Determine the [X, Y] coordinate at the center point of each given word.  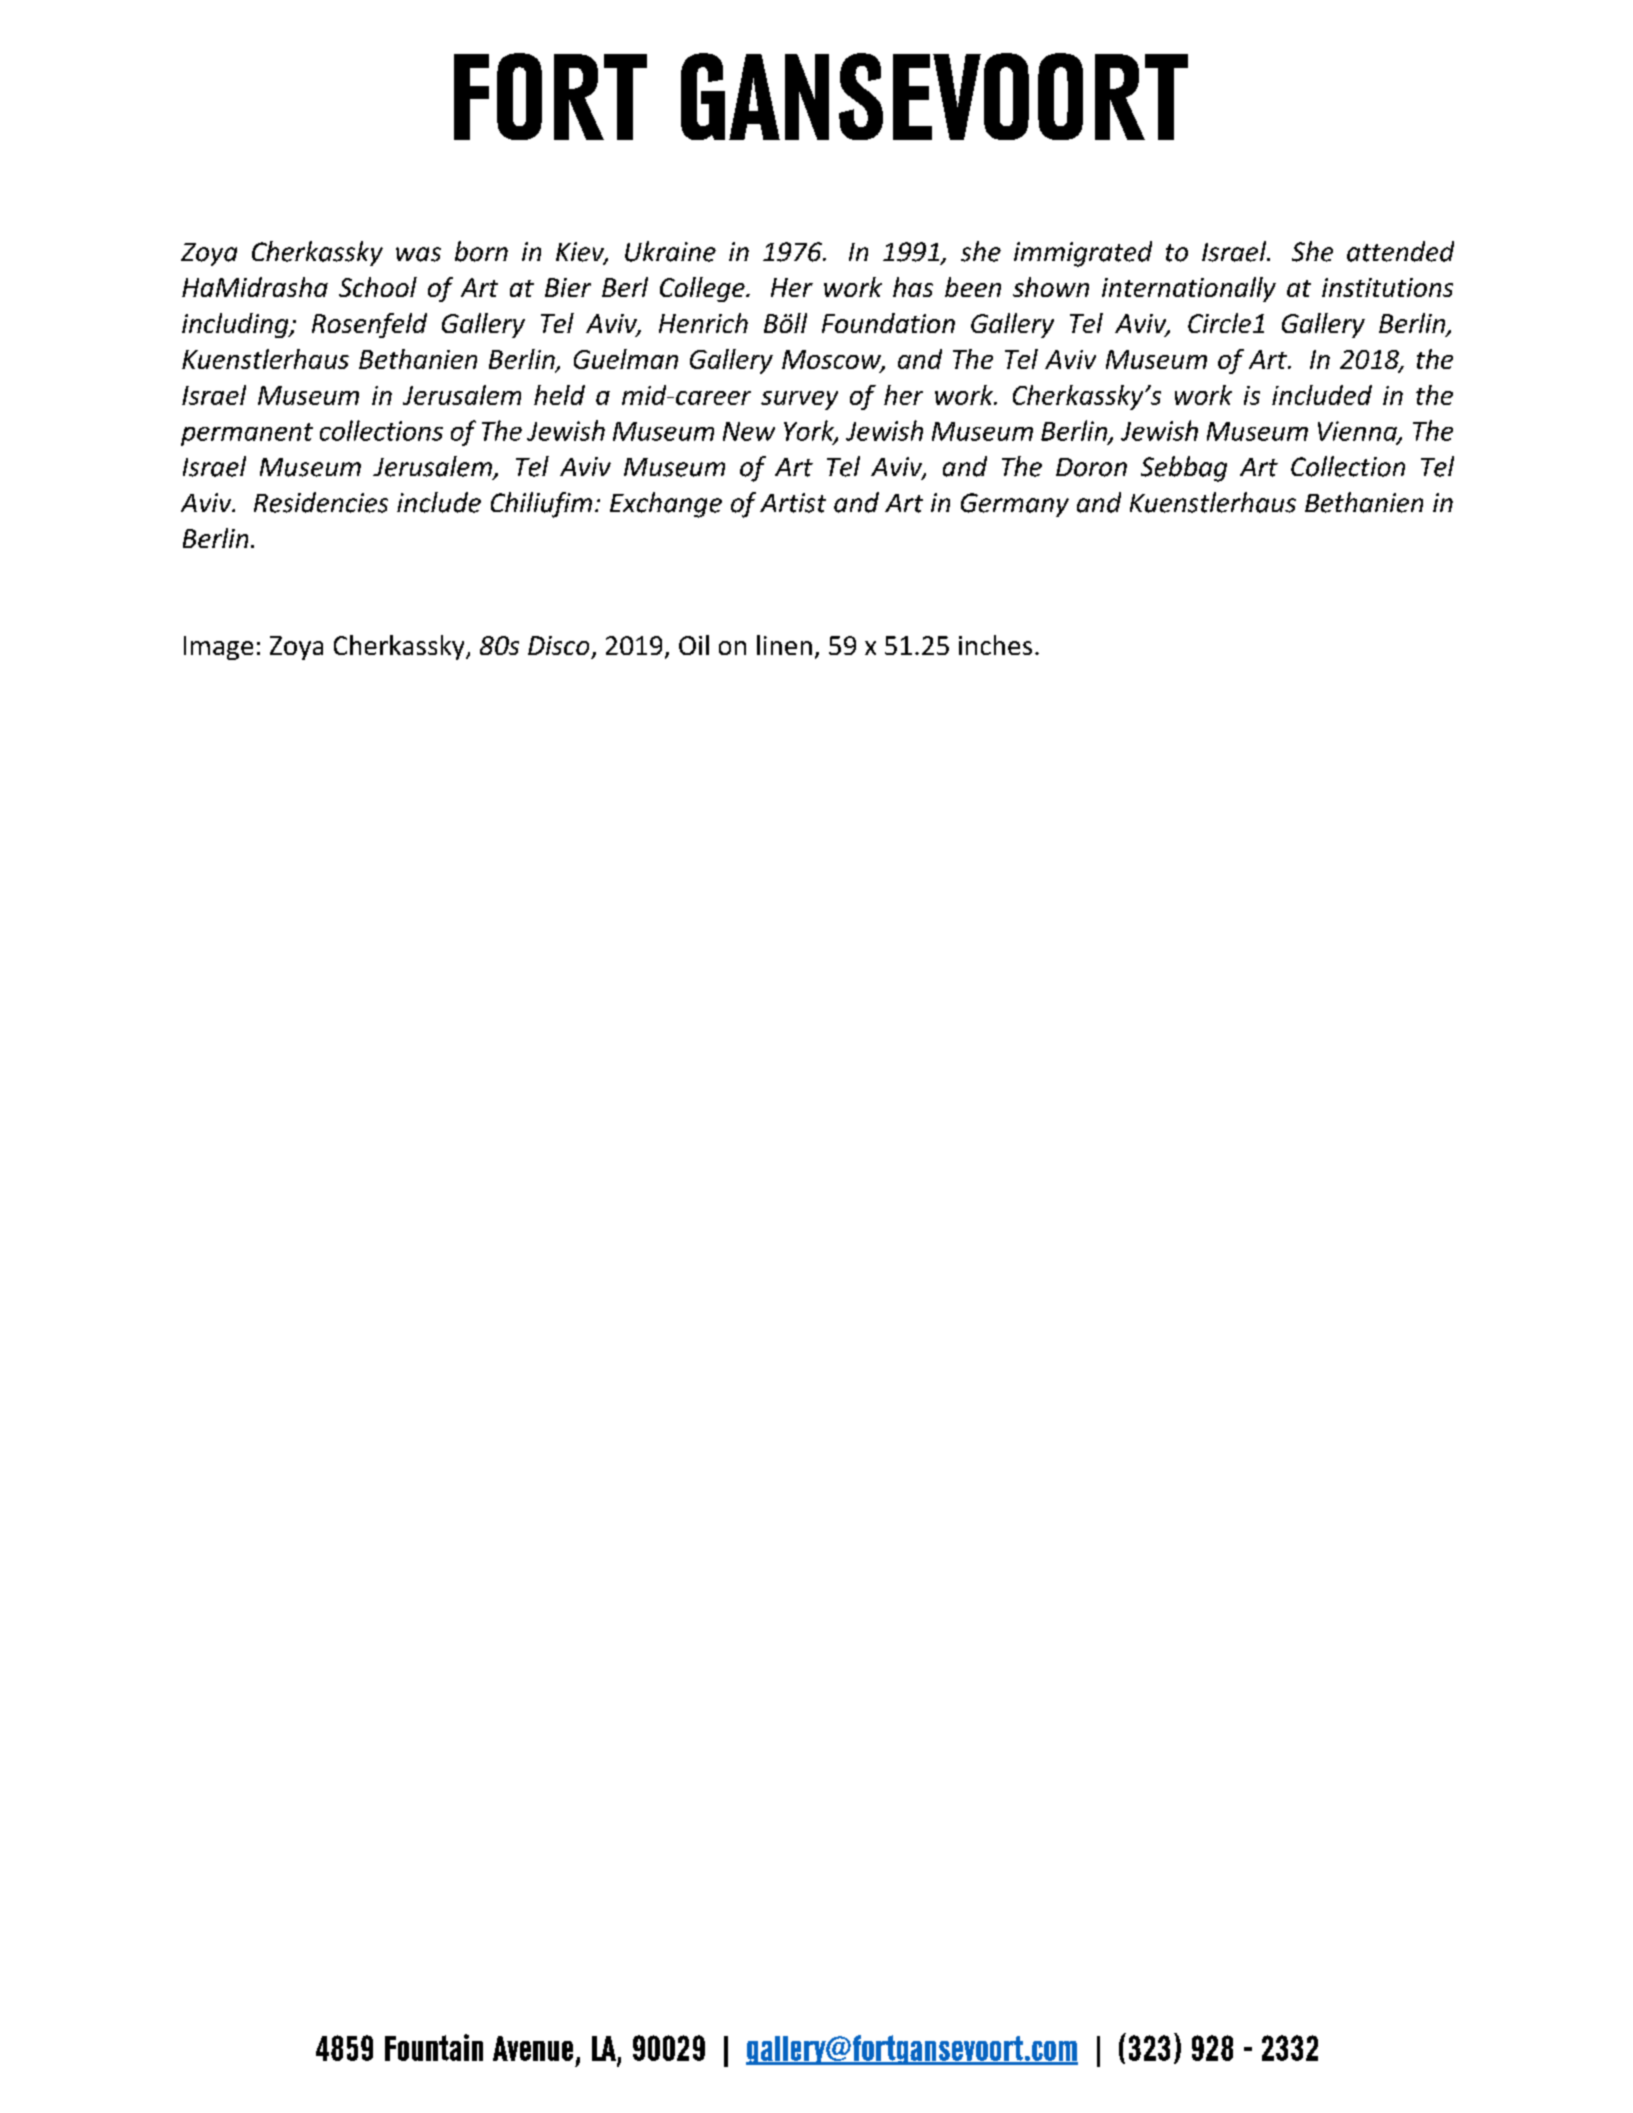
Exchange [666, 505]
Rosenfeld [369, 325]
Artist [793, 503]
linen [784, 645]
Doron [1091, 467]
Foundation [888, 323]
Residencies [321, 502]
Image [218, 648]
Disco [558, 645]
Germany [1015, 505]
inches [995, 645]
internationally [1189, 289]
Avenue [533, 2048]
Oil [694, 645]
